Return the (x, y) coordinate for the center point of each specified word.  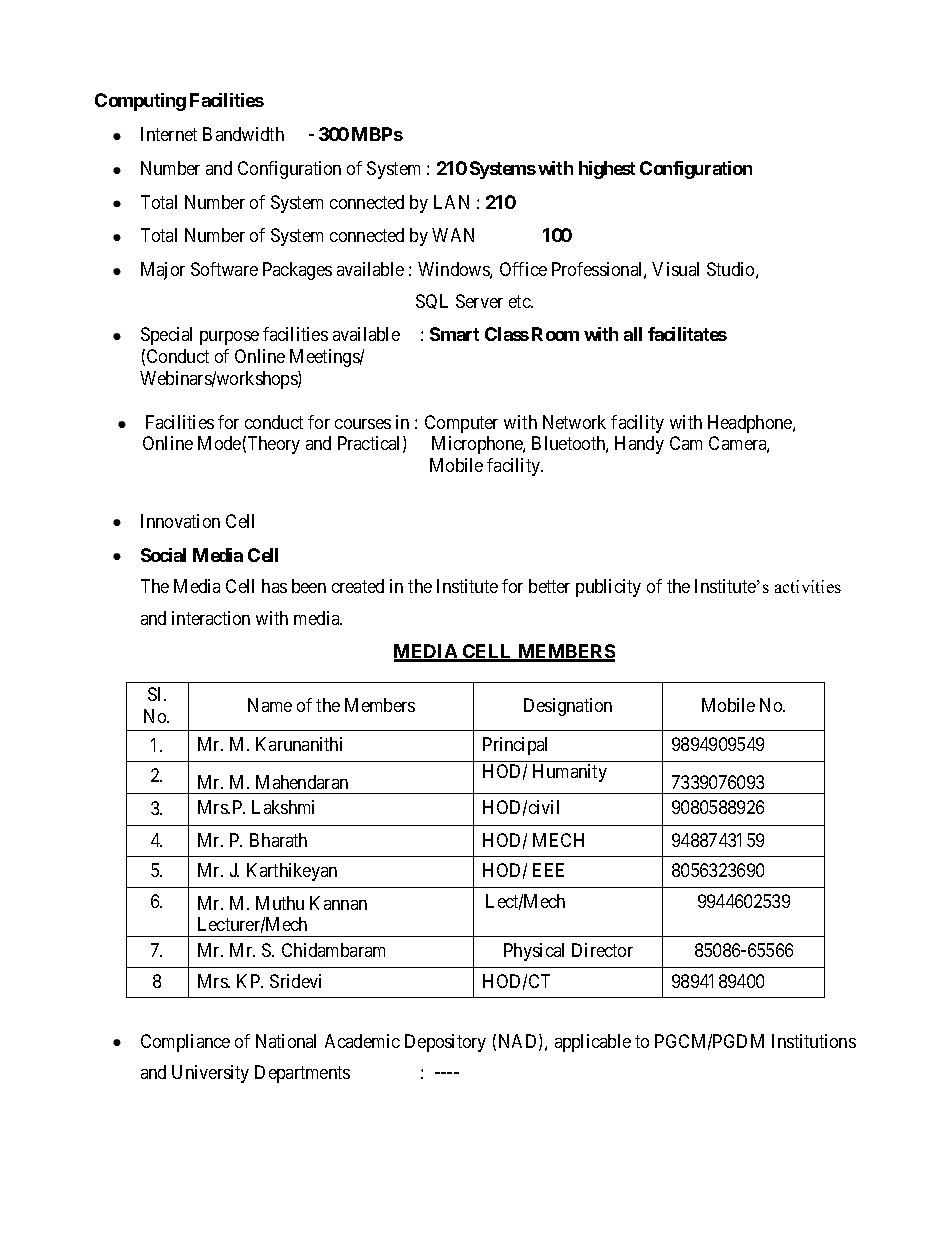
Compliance (185, 1043)
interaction (211, 618)
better (549, 586)
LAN (451, 202)
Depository (445, 1043)
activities (808, 586)
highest (607, 170)
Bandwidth (243, 134)
